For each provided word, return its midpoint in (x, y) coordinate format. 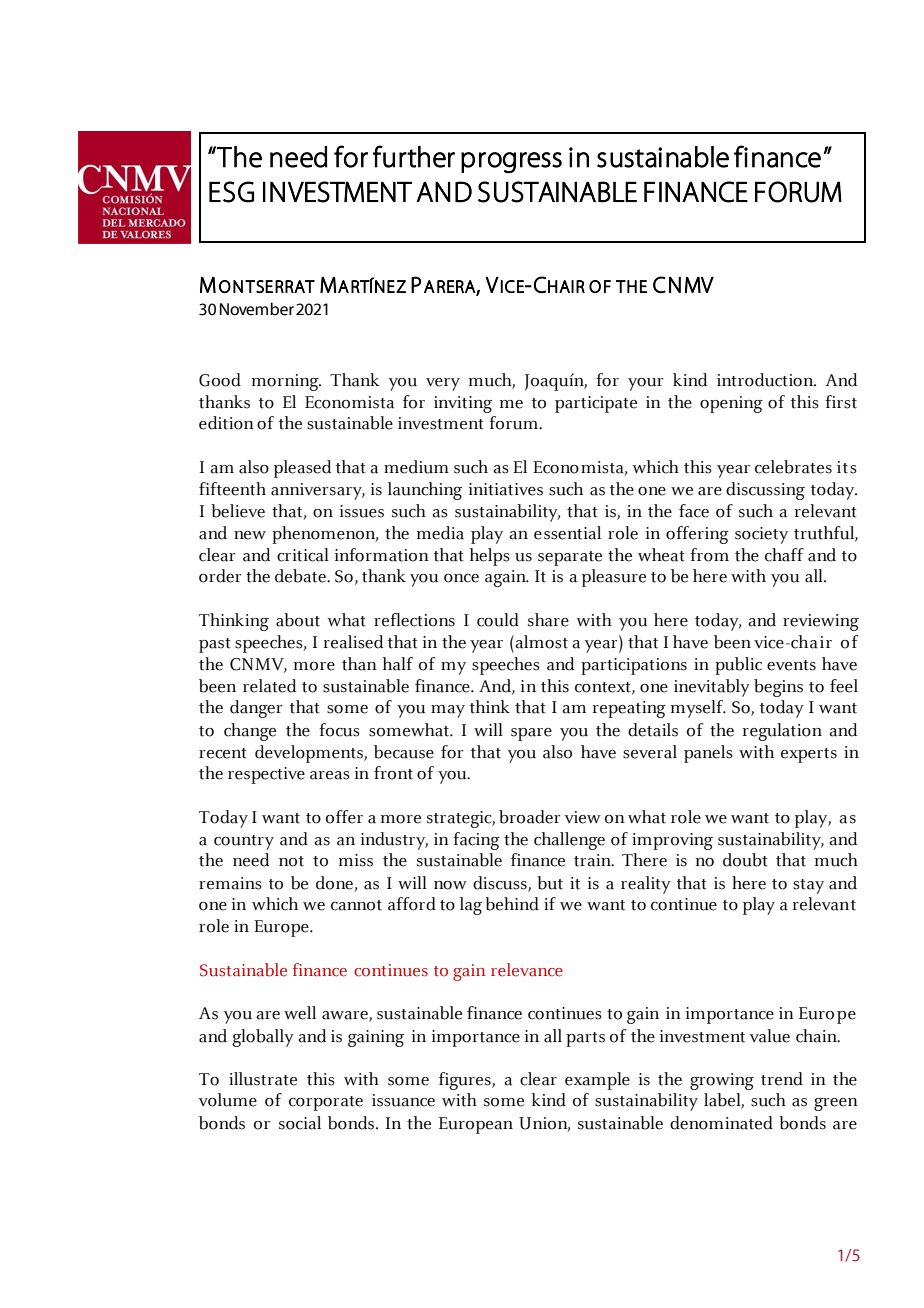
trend (782, 1079)
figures (466, 1081)
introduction (766, 380)
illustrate (263, 1079)
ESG (231, 192)
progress (511, 163)
